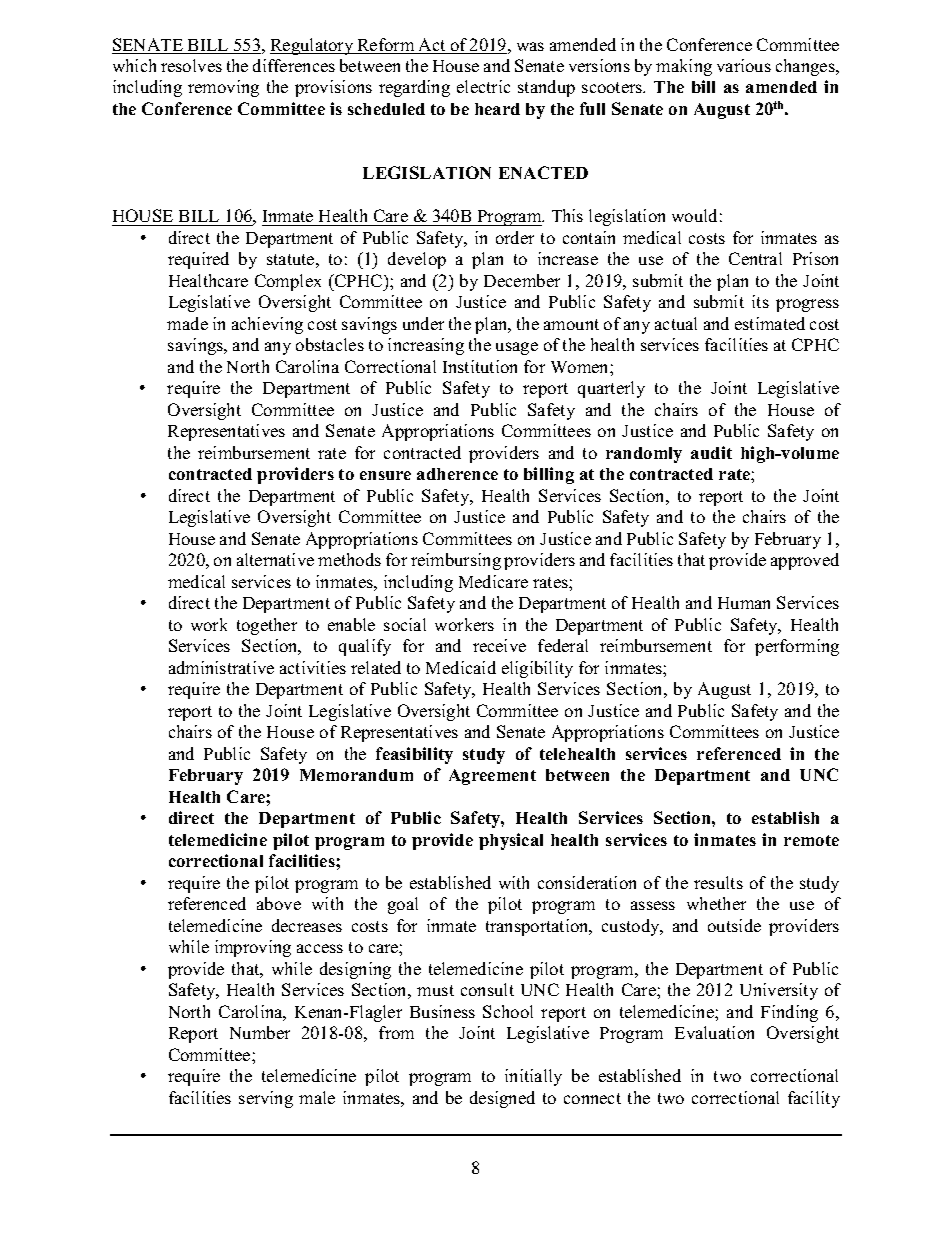 The width and height of the page is (952, 1233). I want to click on Number, so click(260, 1032).
